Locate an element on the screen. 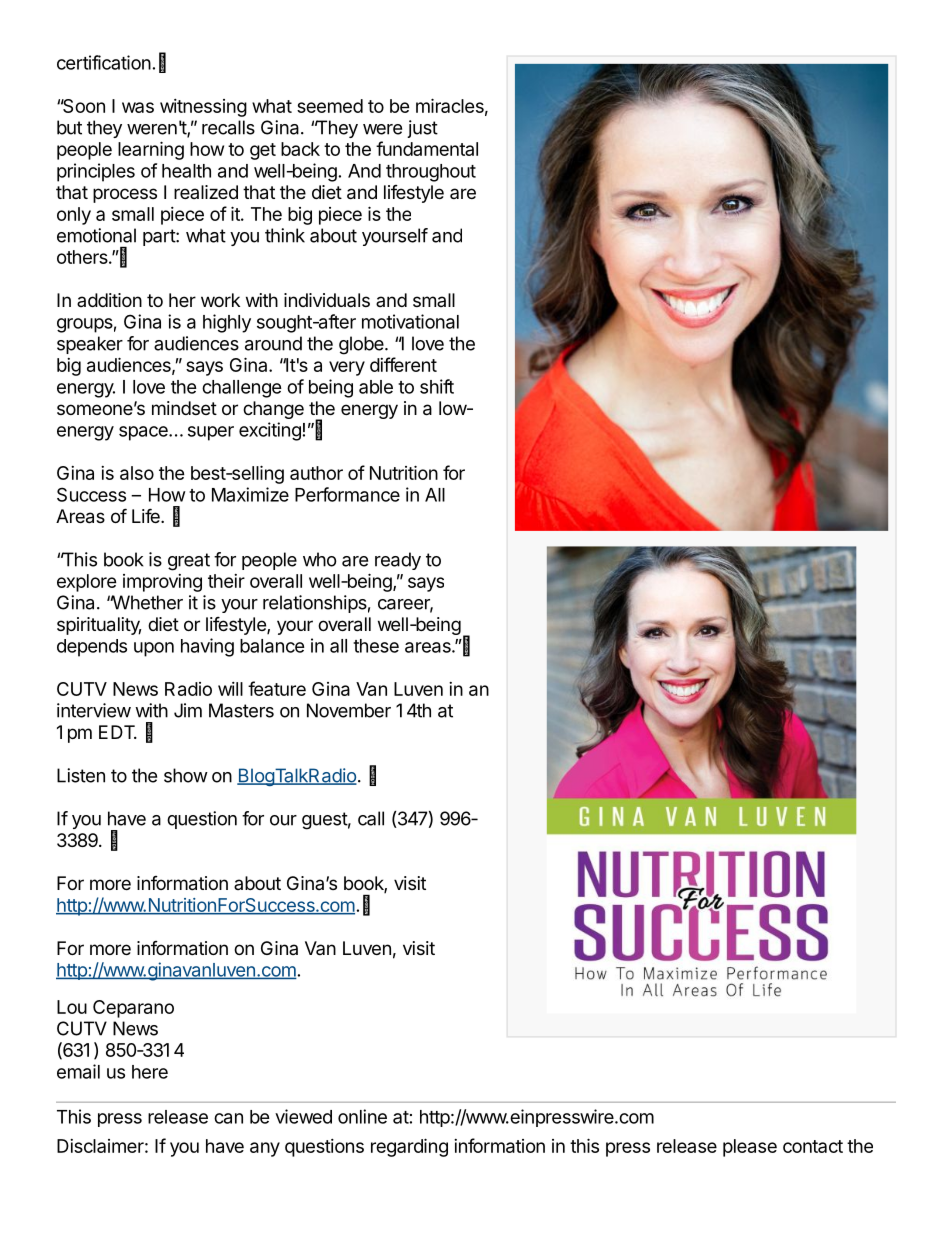 This screenshot has width=952, height=1233. November is located at coordinates (349, 710).
